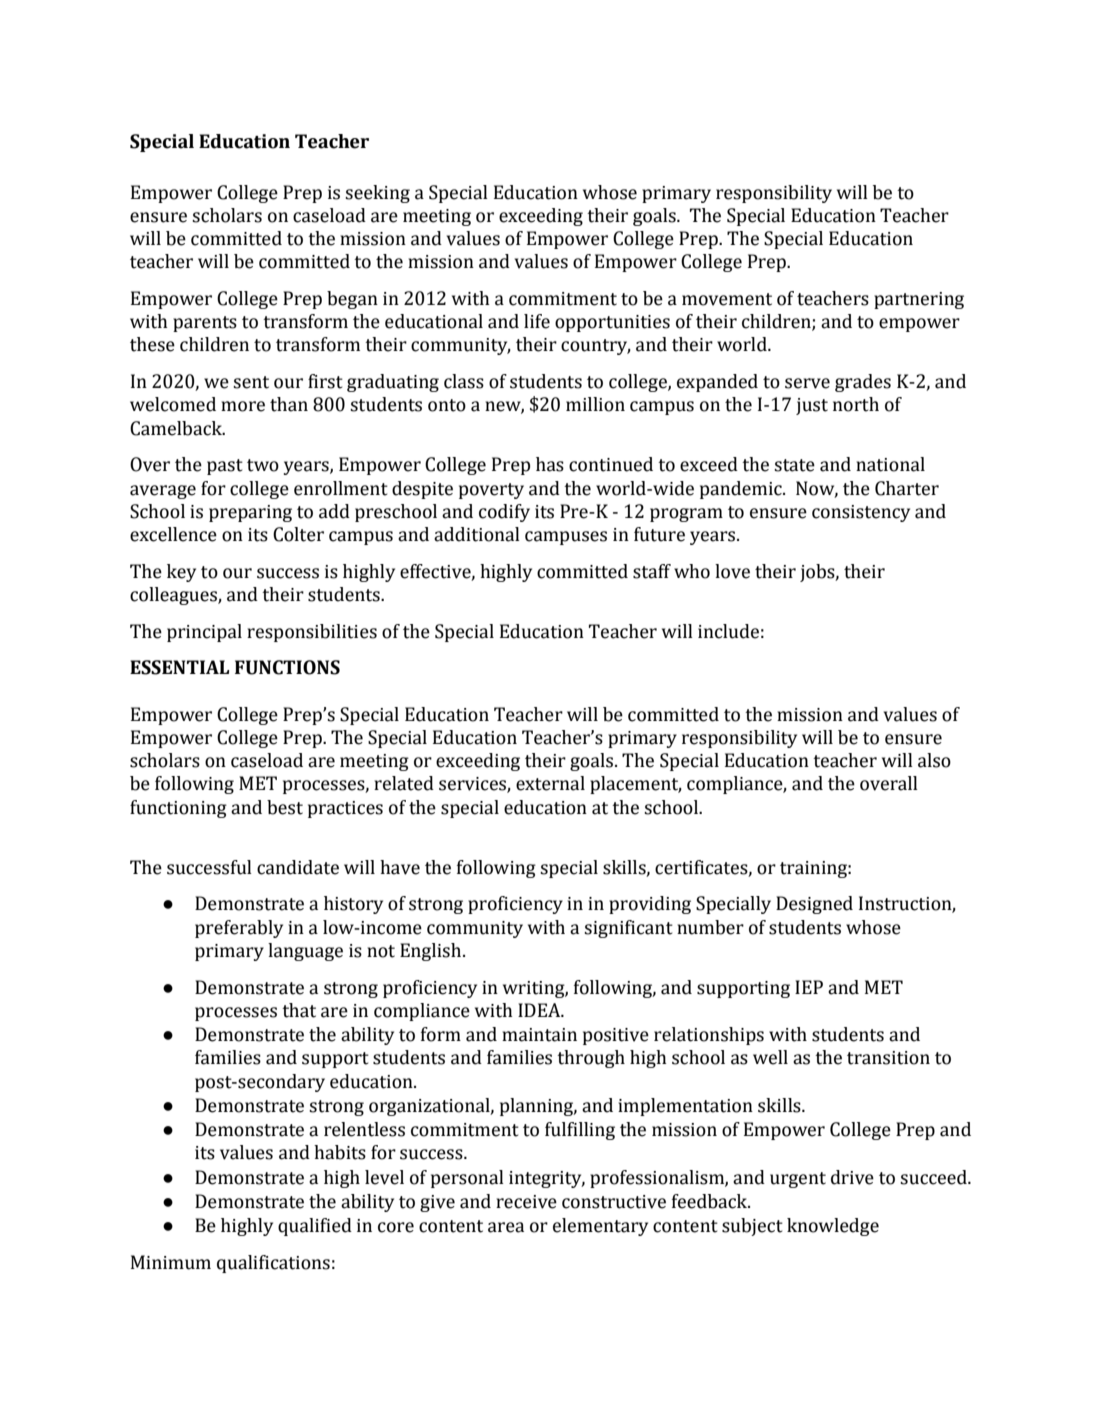 This document has height=1426, width=1102. I want to click on Designed, so click(814, 905).
